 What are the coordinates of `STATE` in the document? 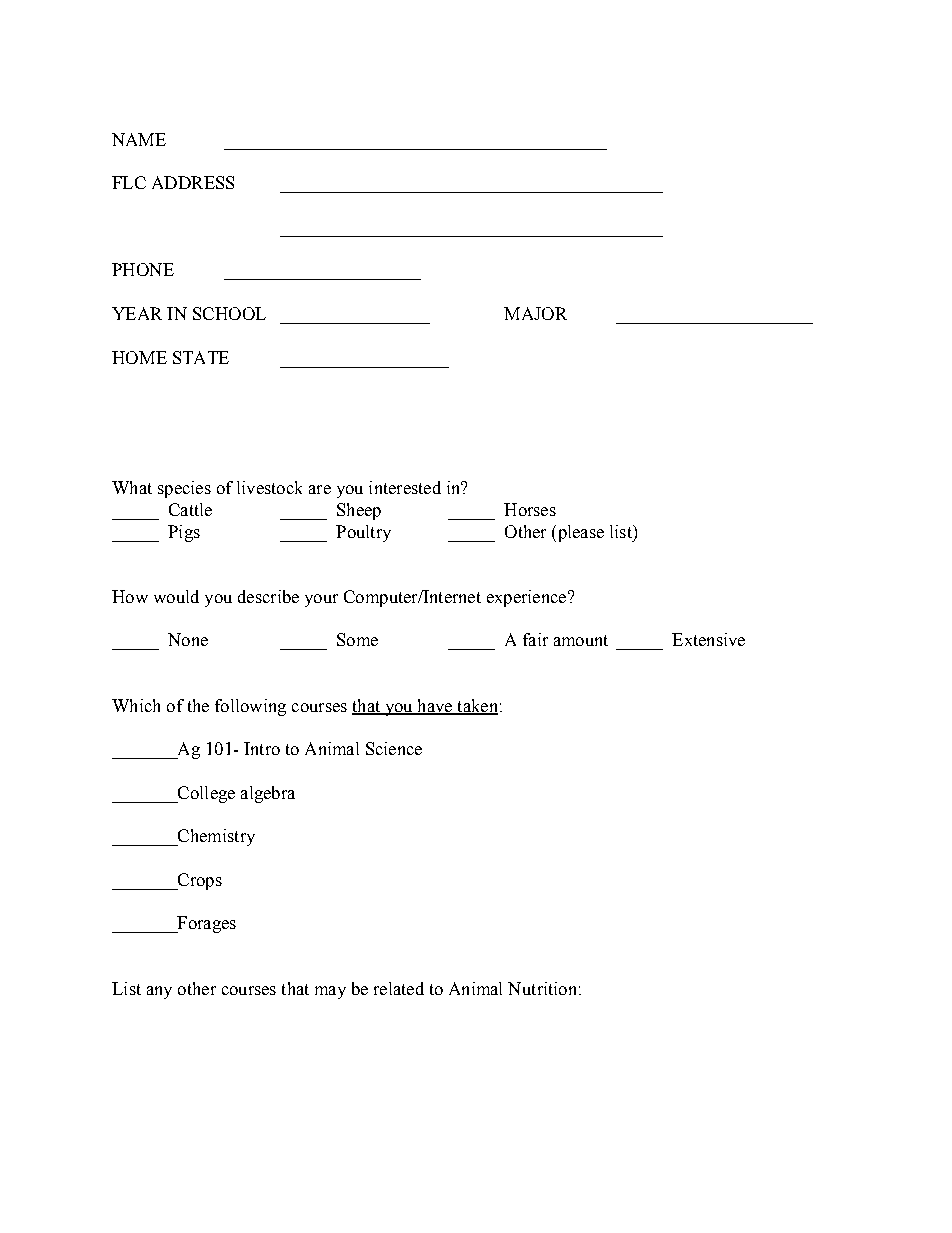 It's located at (201, 357).
